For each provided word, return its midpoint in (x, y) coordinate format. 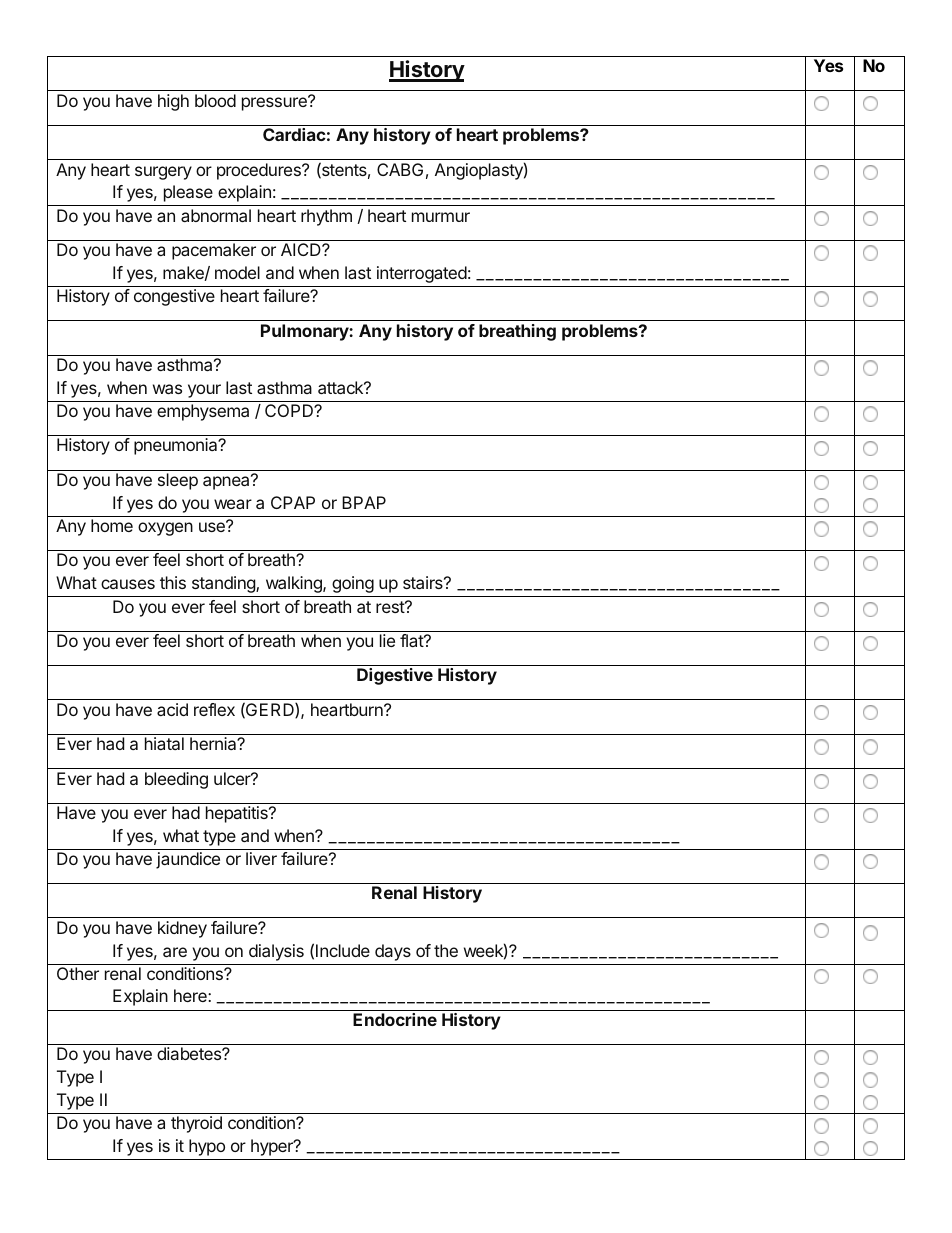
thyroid (196, 1124)
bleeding (176, 780)
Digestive (395, 676)
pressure (275, 103)
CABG (400, 169)
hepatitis (238, 814)
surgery (163, 173)
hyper (273, 1147)
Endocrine (395, 1019)
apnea (227, 482)
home (112, 525)
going (353, 584)
